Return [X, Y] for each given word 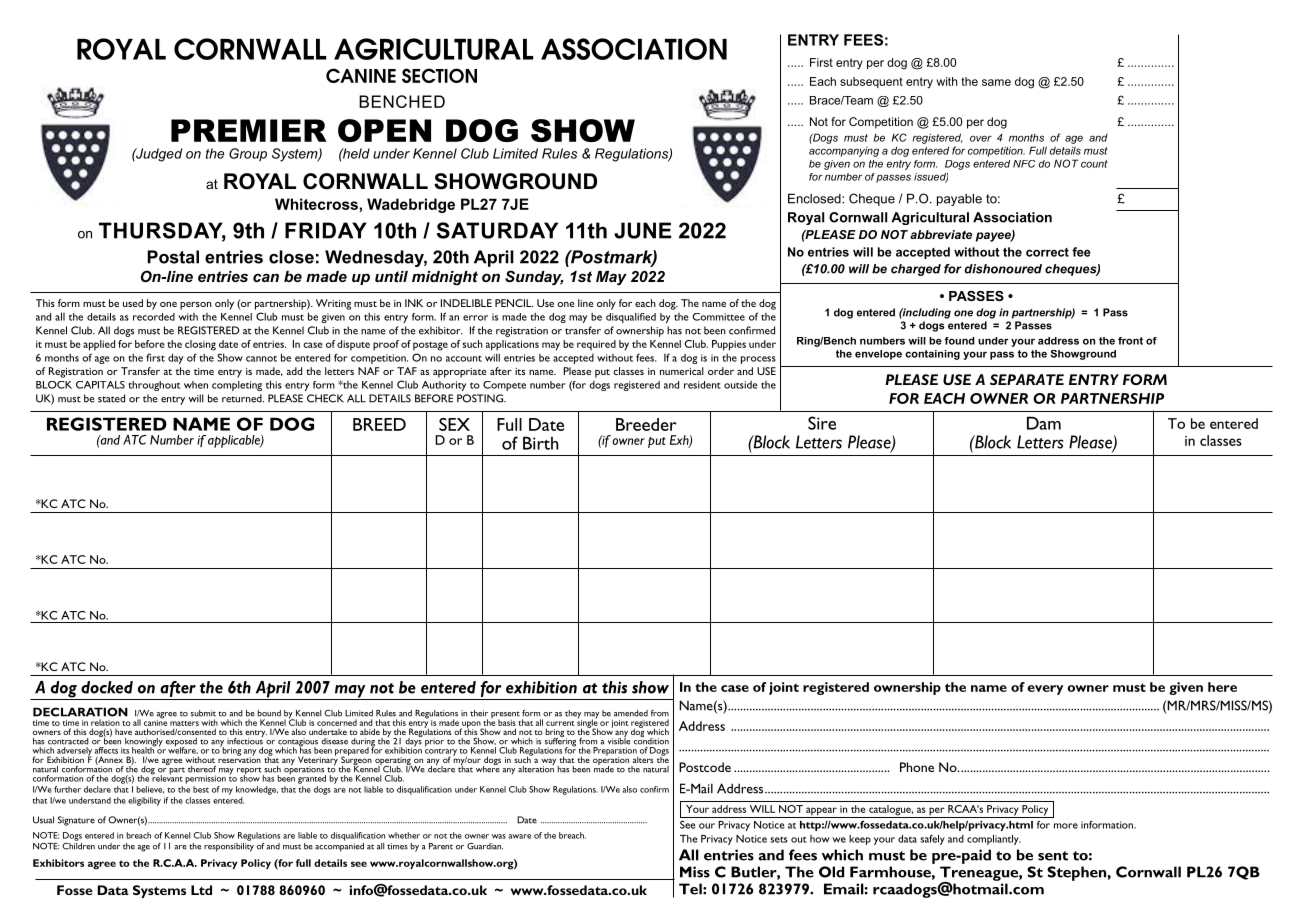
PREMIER [249, 130]
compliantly [994, 840]
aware [519, 836]
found [960, 341]
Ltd [201, 890]
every [1045, 690]
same [996, 82]
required [596, 345]
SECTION [439, 75]
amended [631, 713]
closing [200, 345]
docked [107, 687]
